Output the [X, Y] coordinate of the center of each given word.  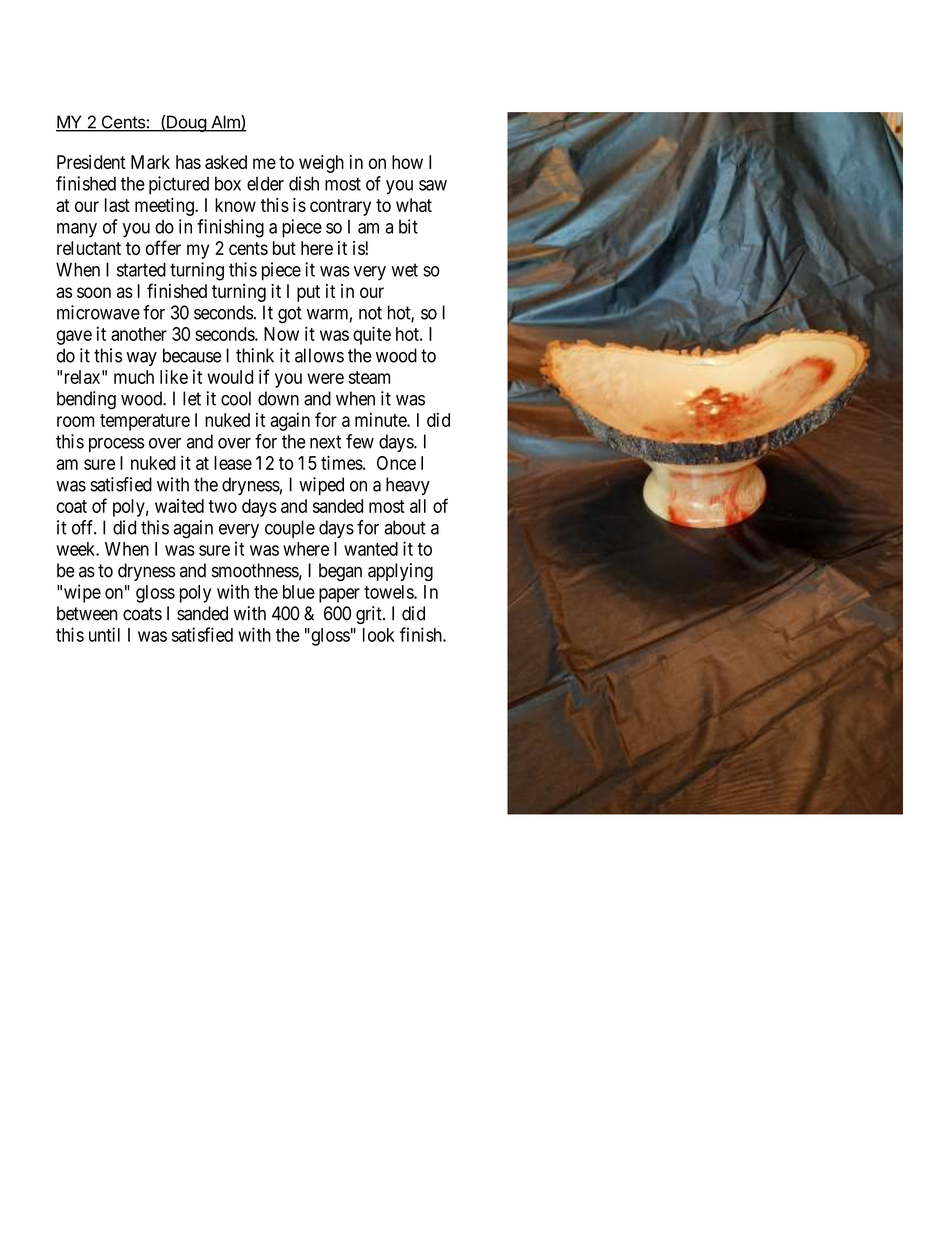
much [134, 377]
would [230, 377]
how [407, 162]
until [104, 634]
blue [299, 592]
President [91, 162]
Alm [225, 123]
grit [370, 615]
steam [369, 377]
